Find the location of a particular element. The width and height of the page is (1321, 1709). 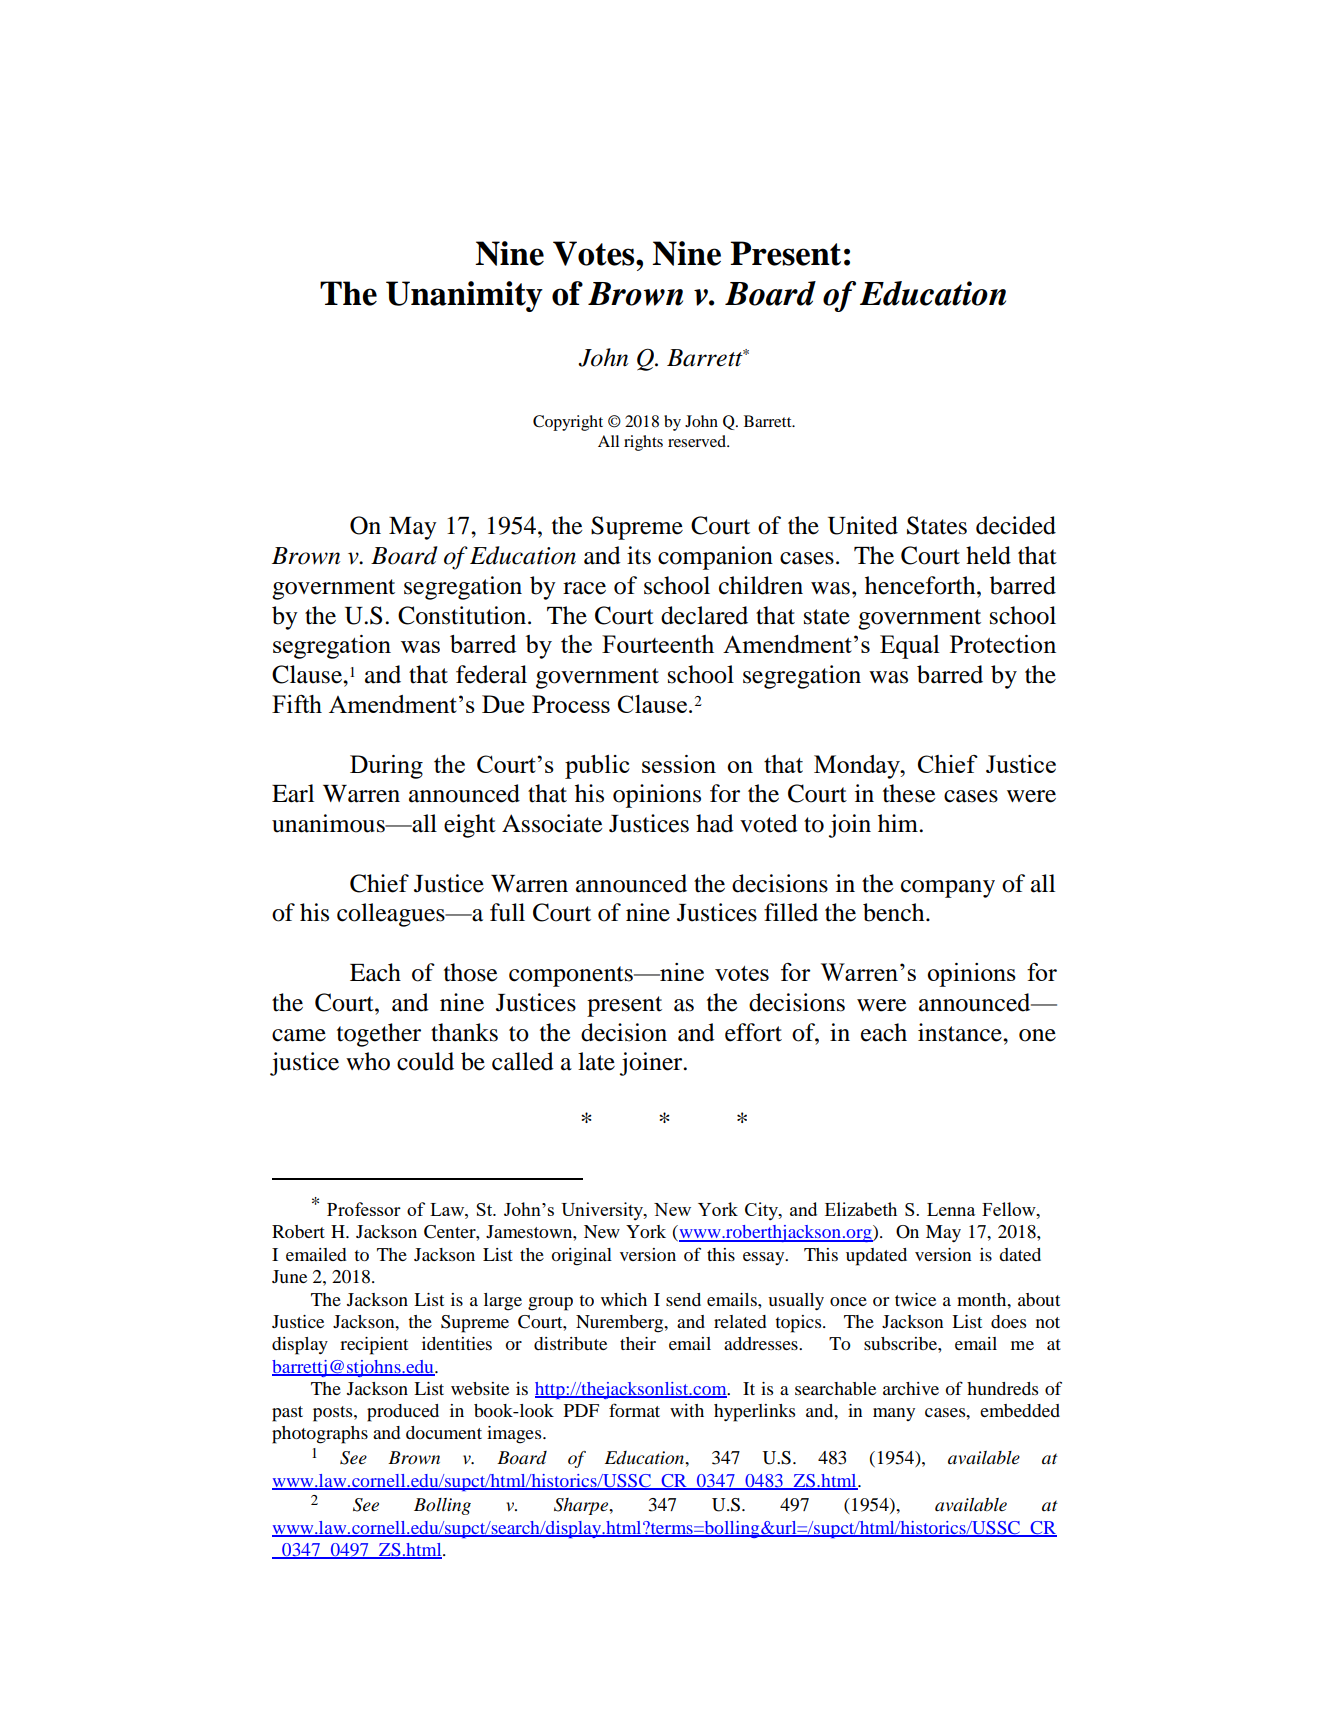

effort is located at coordinates (753, 1032).
